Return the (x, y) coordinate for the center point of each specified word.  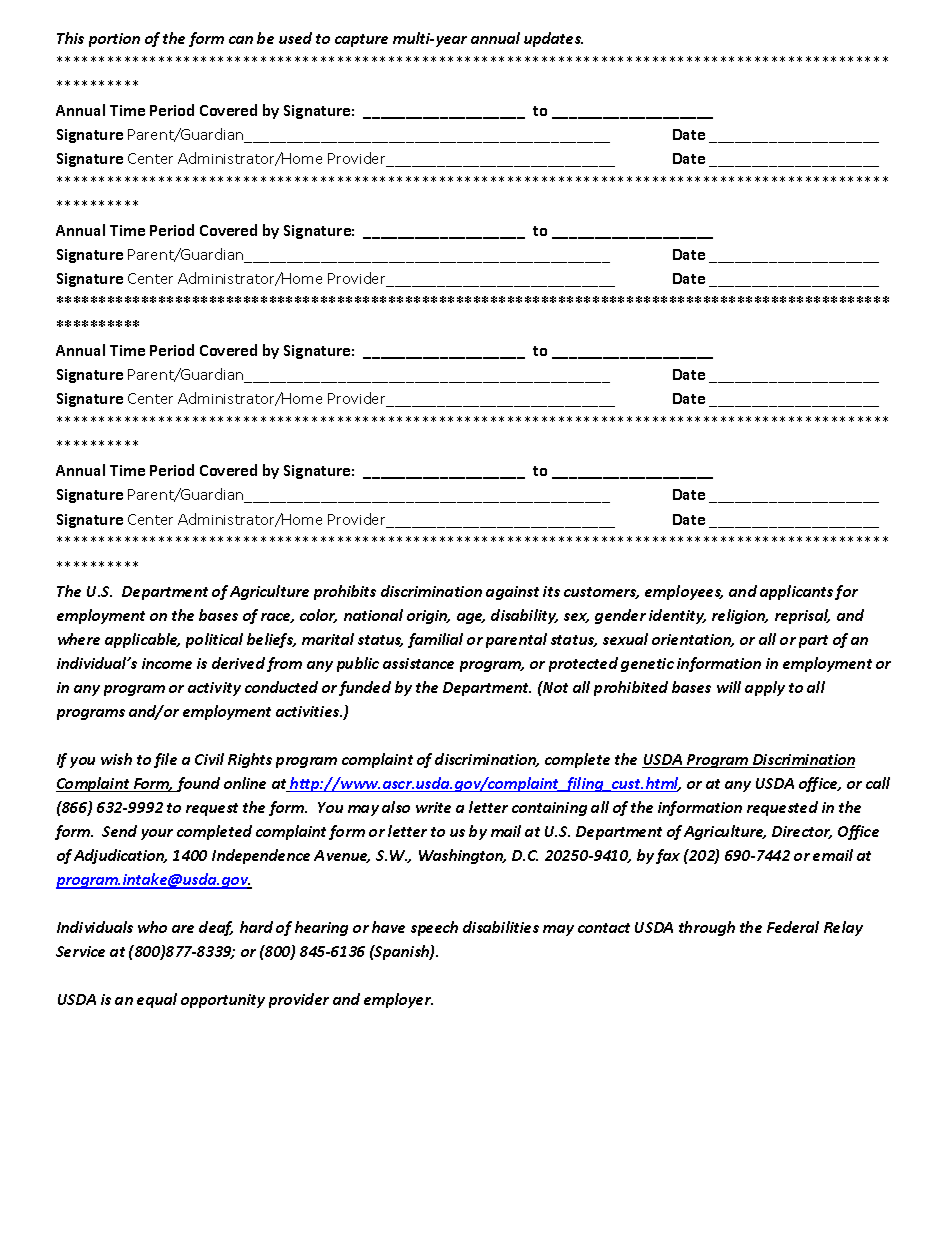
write (433, 807)
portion (114, 40)
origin (428, 617)
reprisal (802, 616)
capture (361, 40)
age (471, 618)
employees (684, 592)
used (295, 38)
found (197, 784)
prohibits (345, 592)
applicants (796, 592)
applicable (142, 640)
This (70, 38)
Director (802, 832)
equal (157, 1000)
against (512, 593)
